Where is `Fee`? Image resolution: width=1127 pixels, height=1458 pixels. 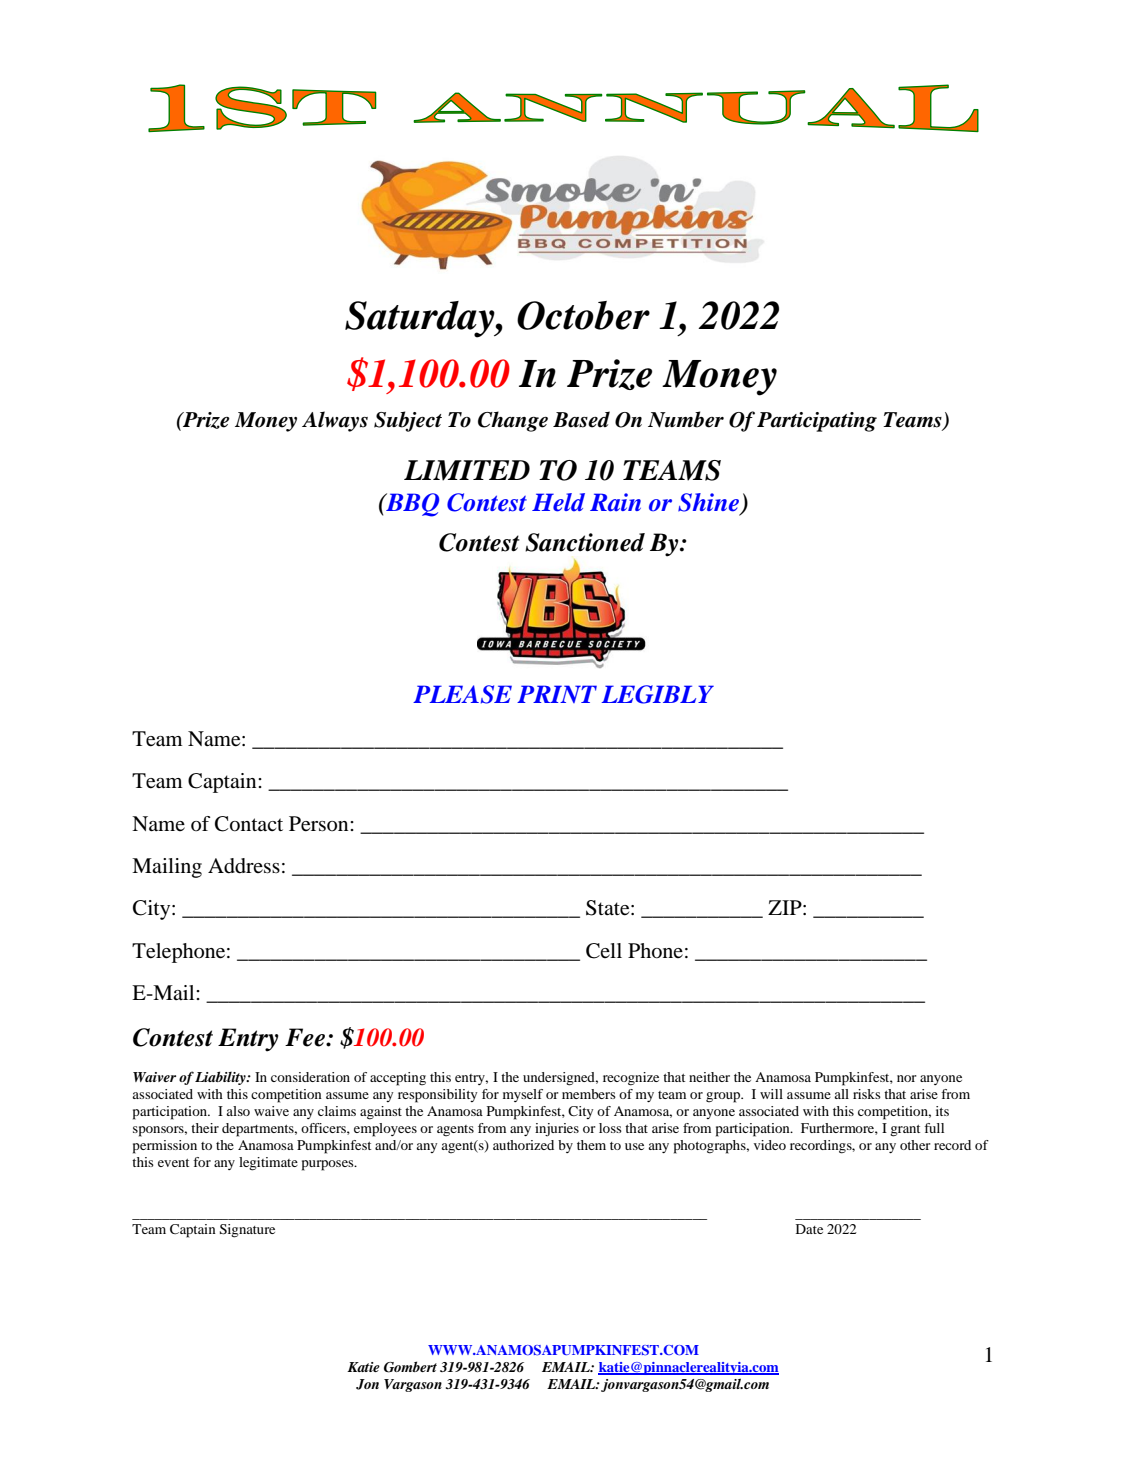
Fee is located at coordinates (306, 1037).
